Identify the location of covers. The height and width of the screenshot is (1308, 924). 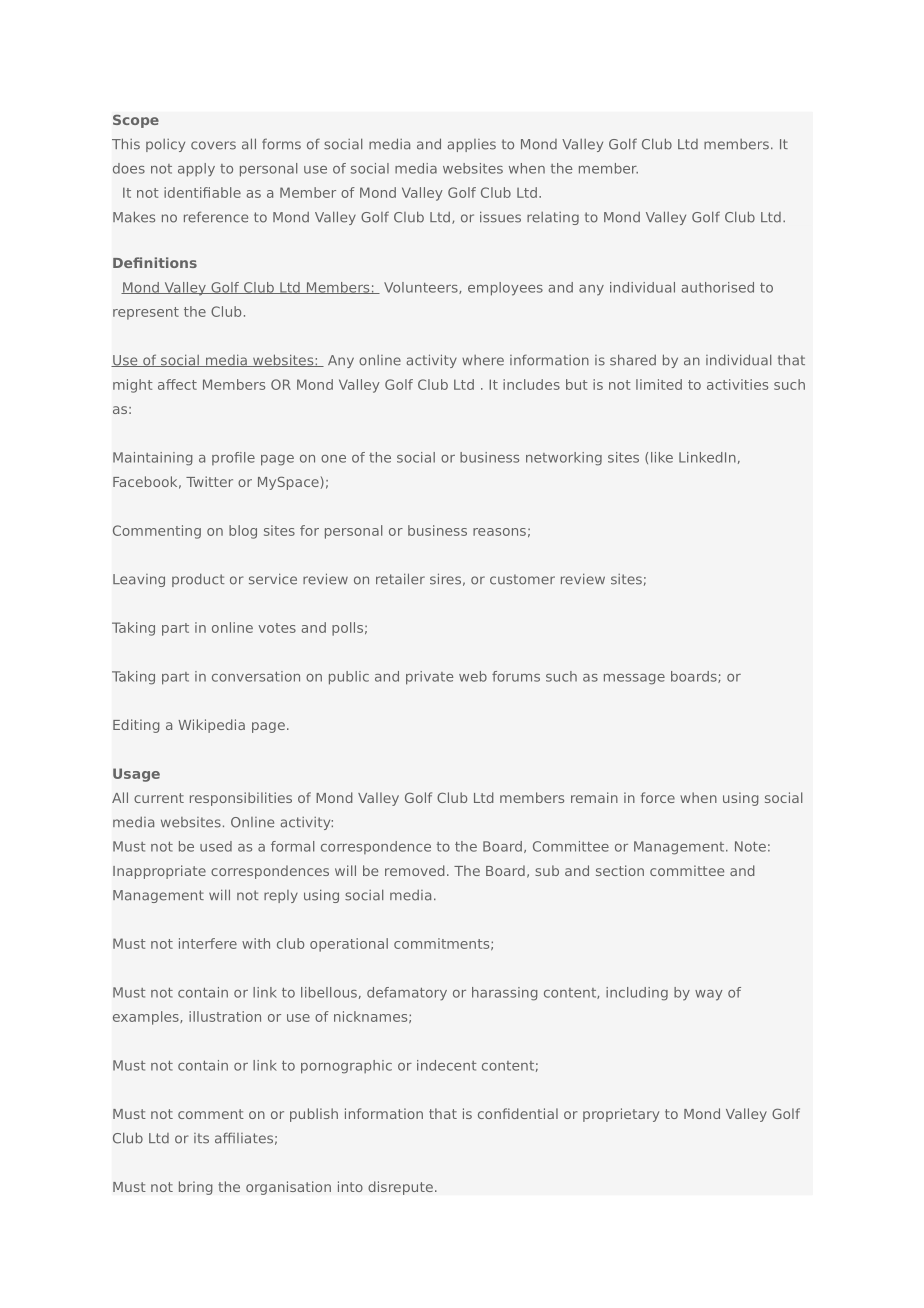
(213, 145).
